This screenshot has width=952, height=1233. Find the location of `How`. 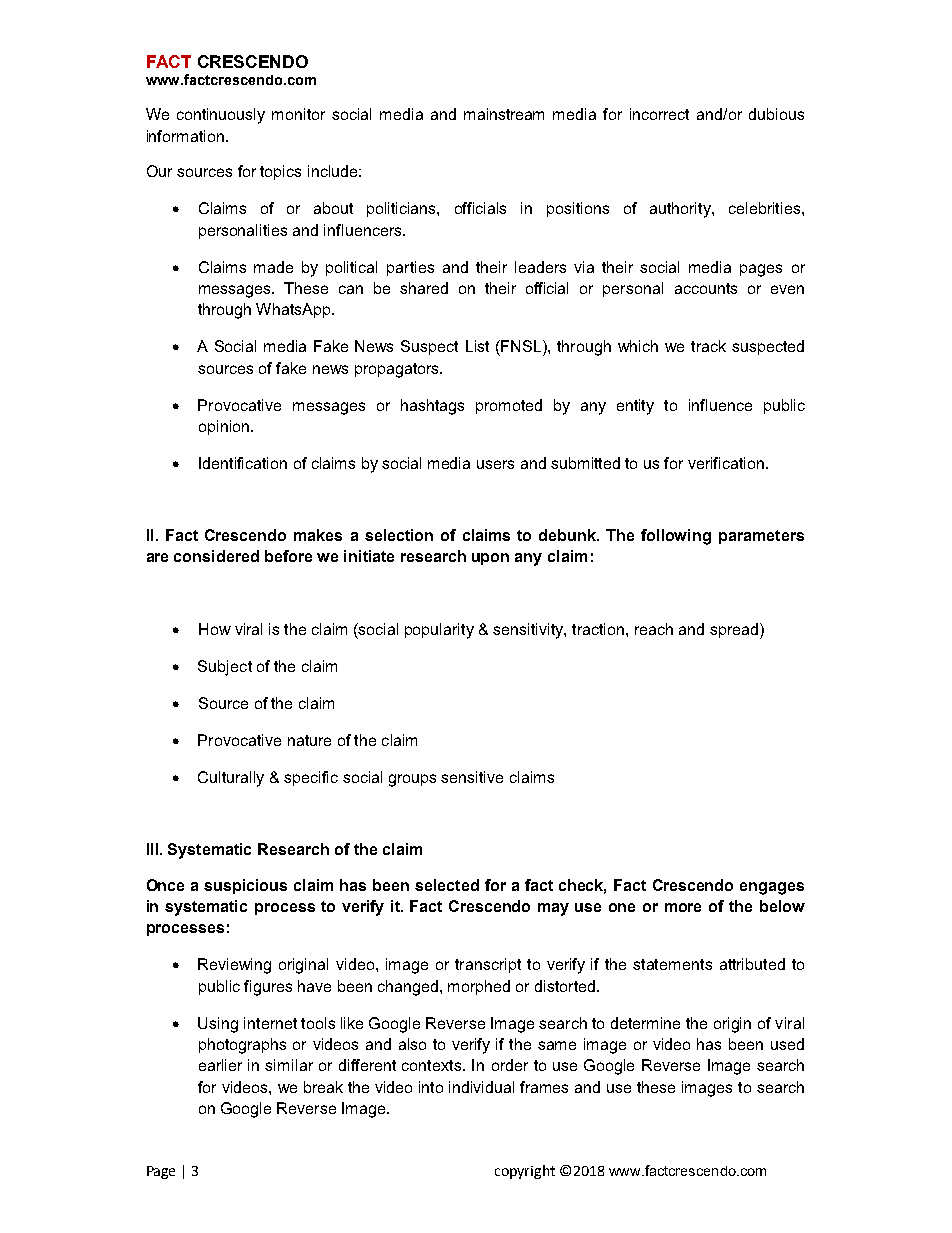

How is located at coordinates (215, 629).
